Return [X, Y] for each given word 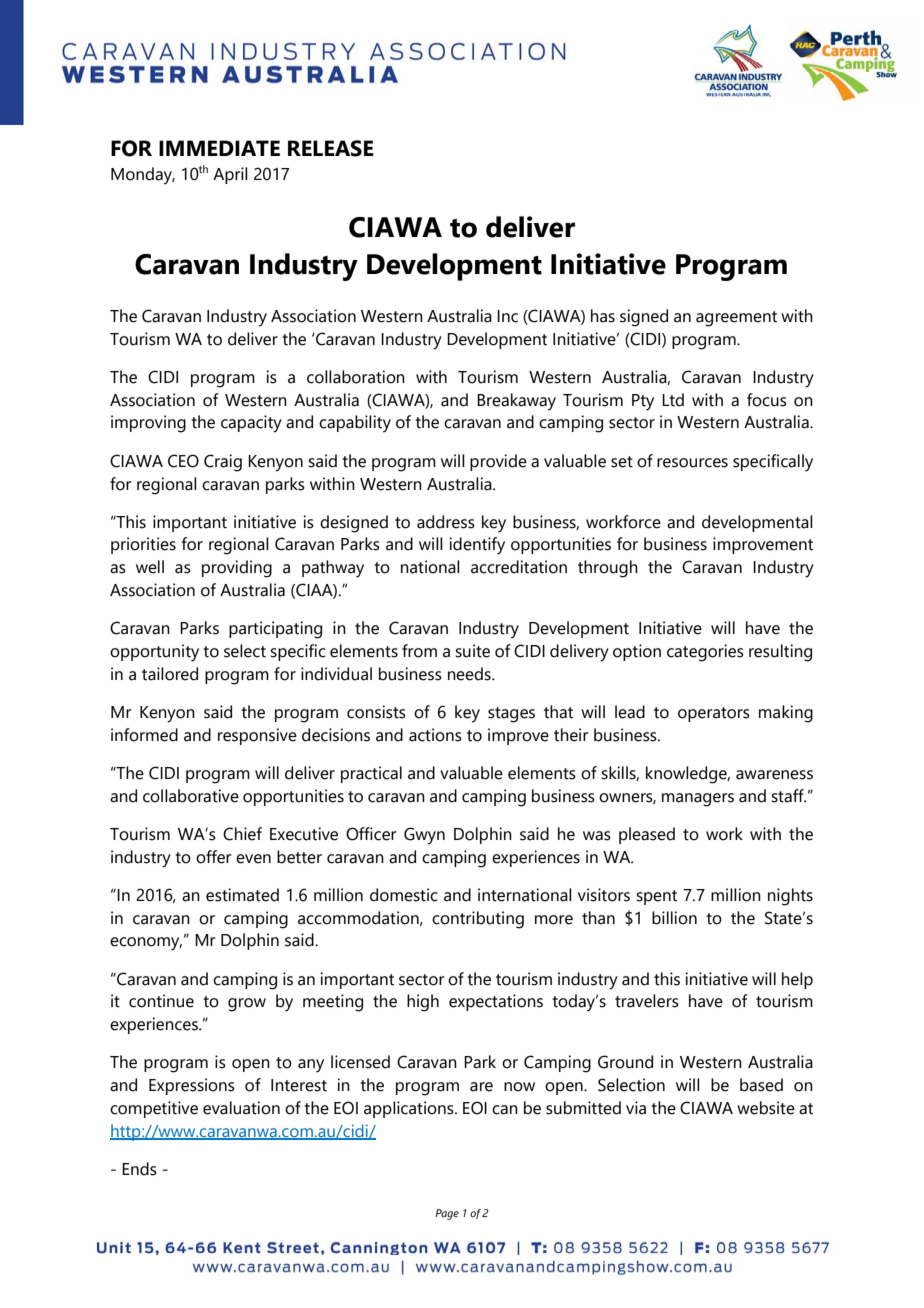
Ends [139, 1169]
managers [698, 800]
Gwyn [424, 836]
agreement [736, 319]
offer [213, 857]
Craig [223, 463]
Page [447, 1214]
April [230, 175]
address [446, 522]
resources [692, 463]
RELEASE [331, 148]
